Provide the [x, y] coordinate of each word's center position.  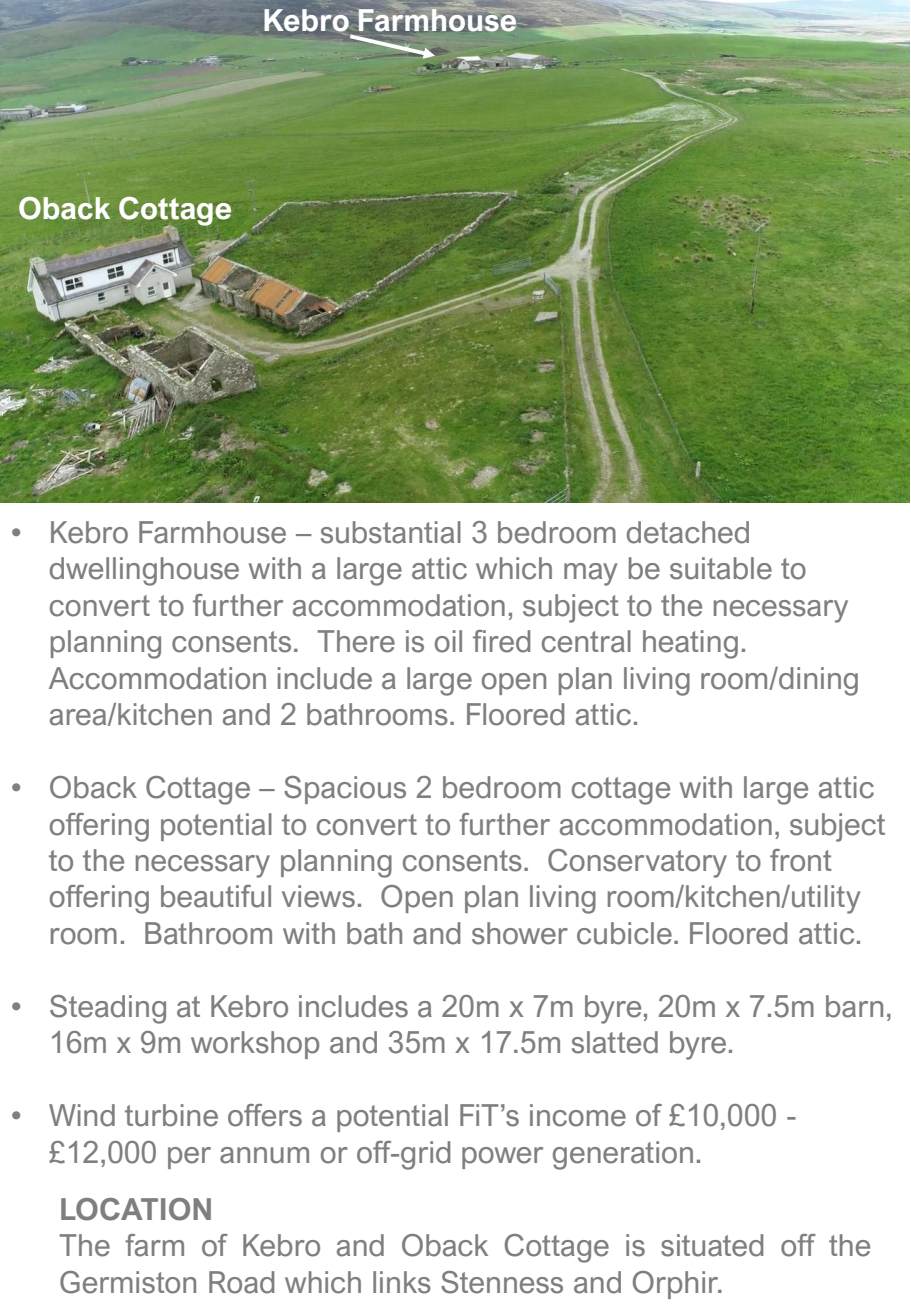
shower [520, 933]
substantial [391, 532]
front [800, 860]
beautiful [216, 896]
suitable [721, 568]
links [402, 1282]
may [590, 574]
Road [241, 1282]
